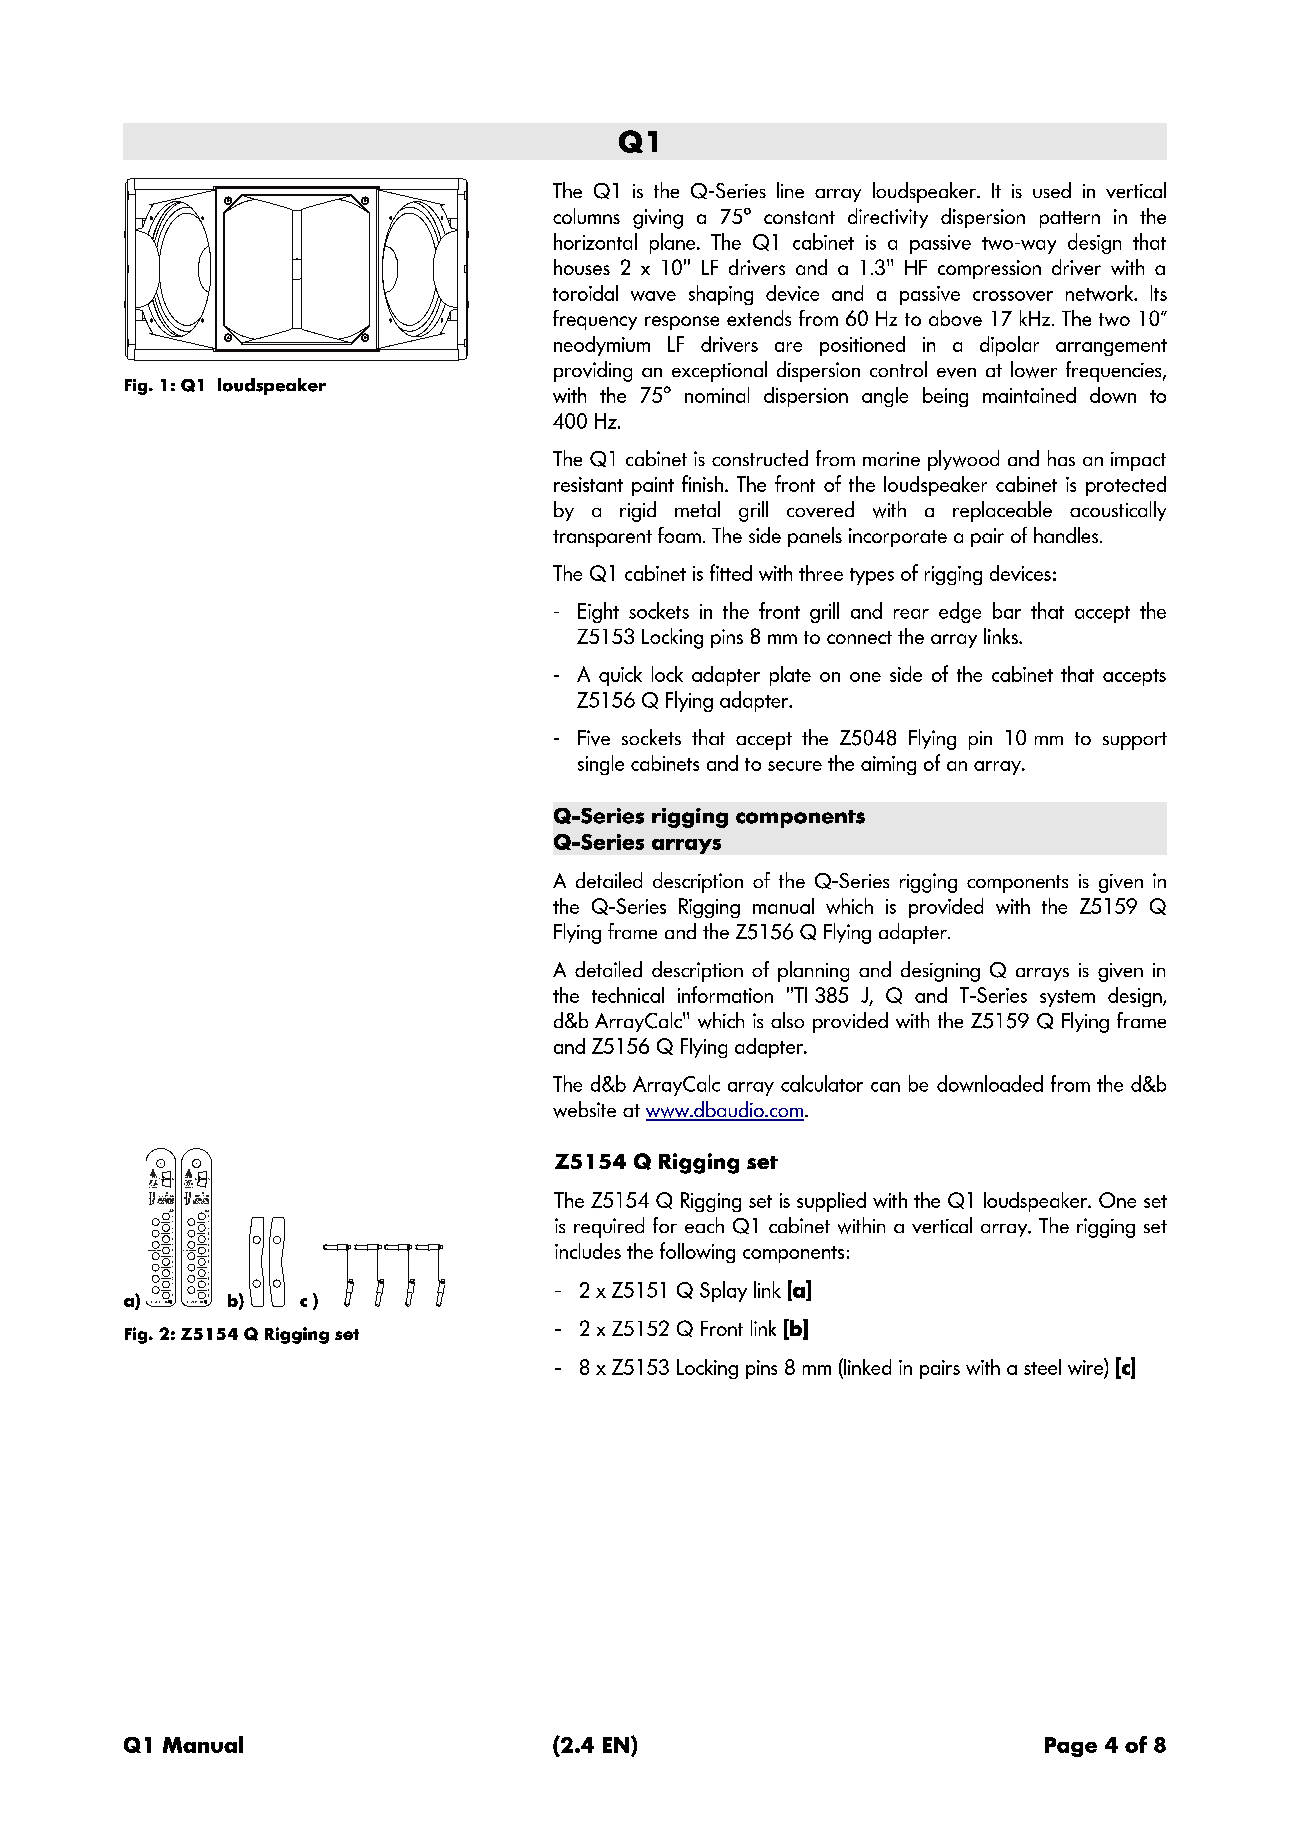 This page has width=1290, height=1824. What do you see at coordinates (1135, 741) in the page?
I see `support` at bounding box center [1135, 741].
